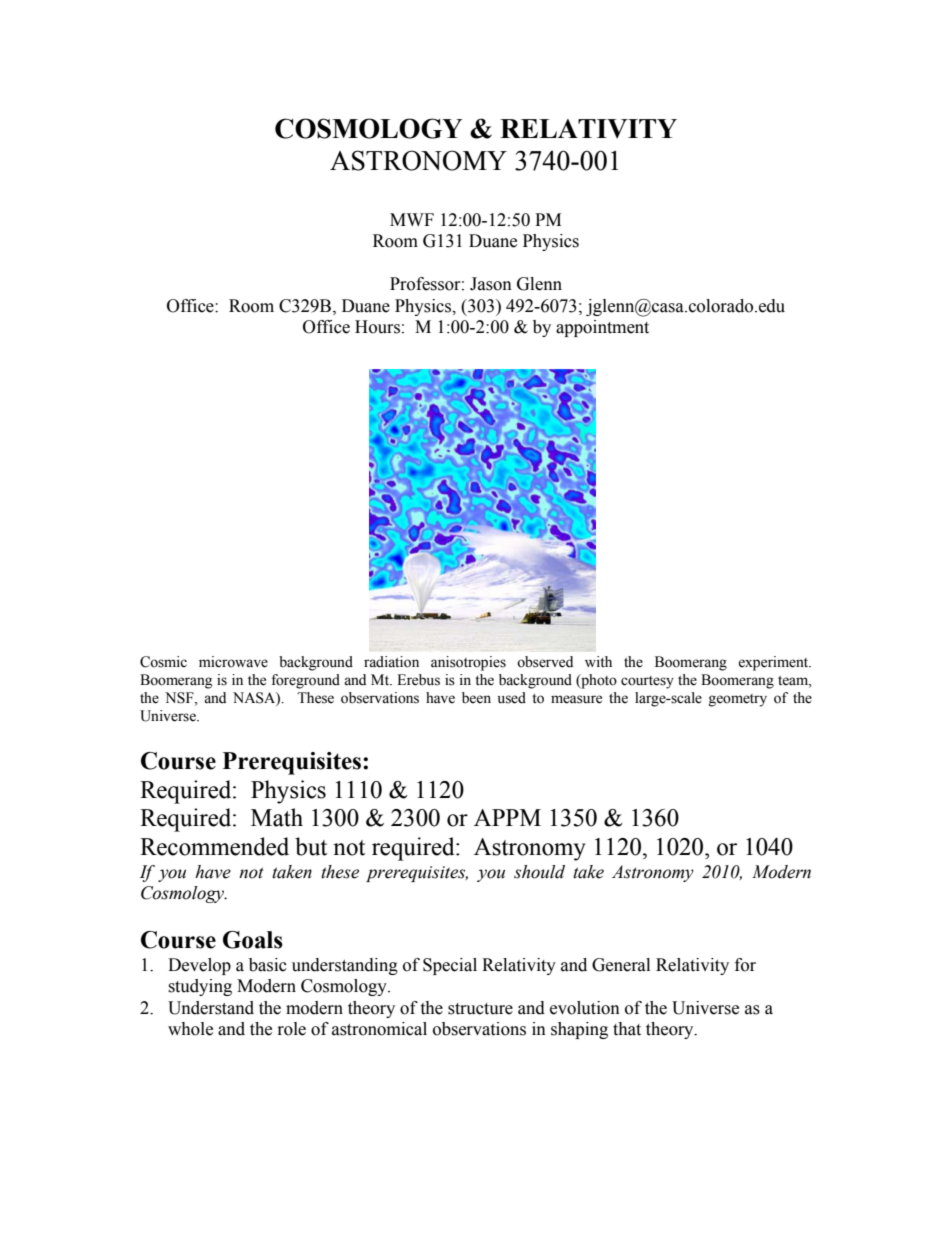 This page has height=1233, width=952. What do you see at coordinates (491, 284) in the page?
I see `Jason` at bounding box center [491, 284].
